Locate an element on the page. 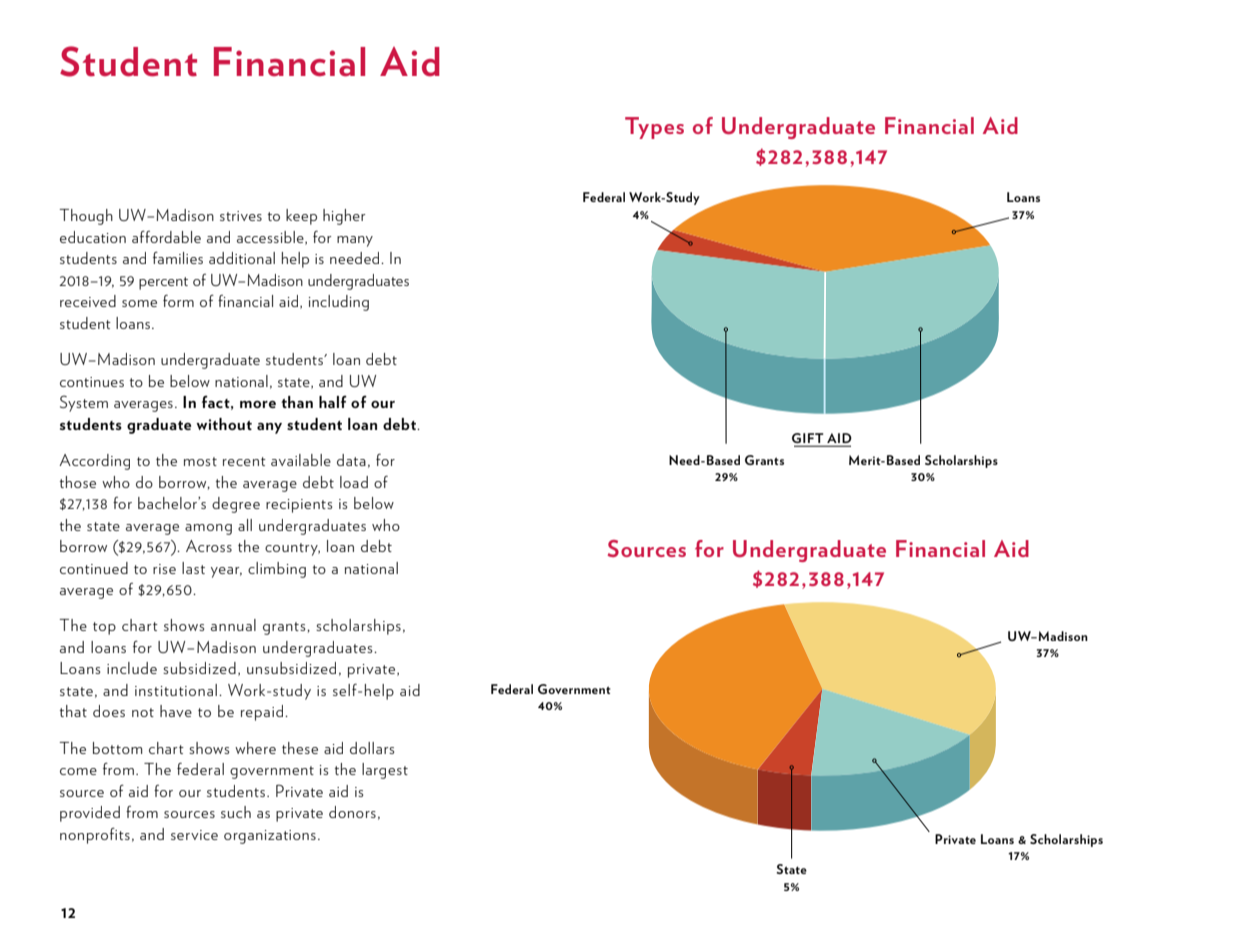  climbing is located at coordinates (277, 570).
